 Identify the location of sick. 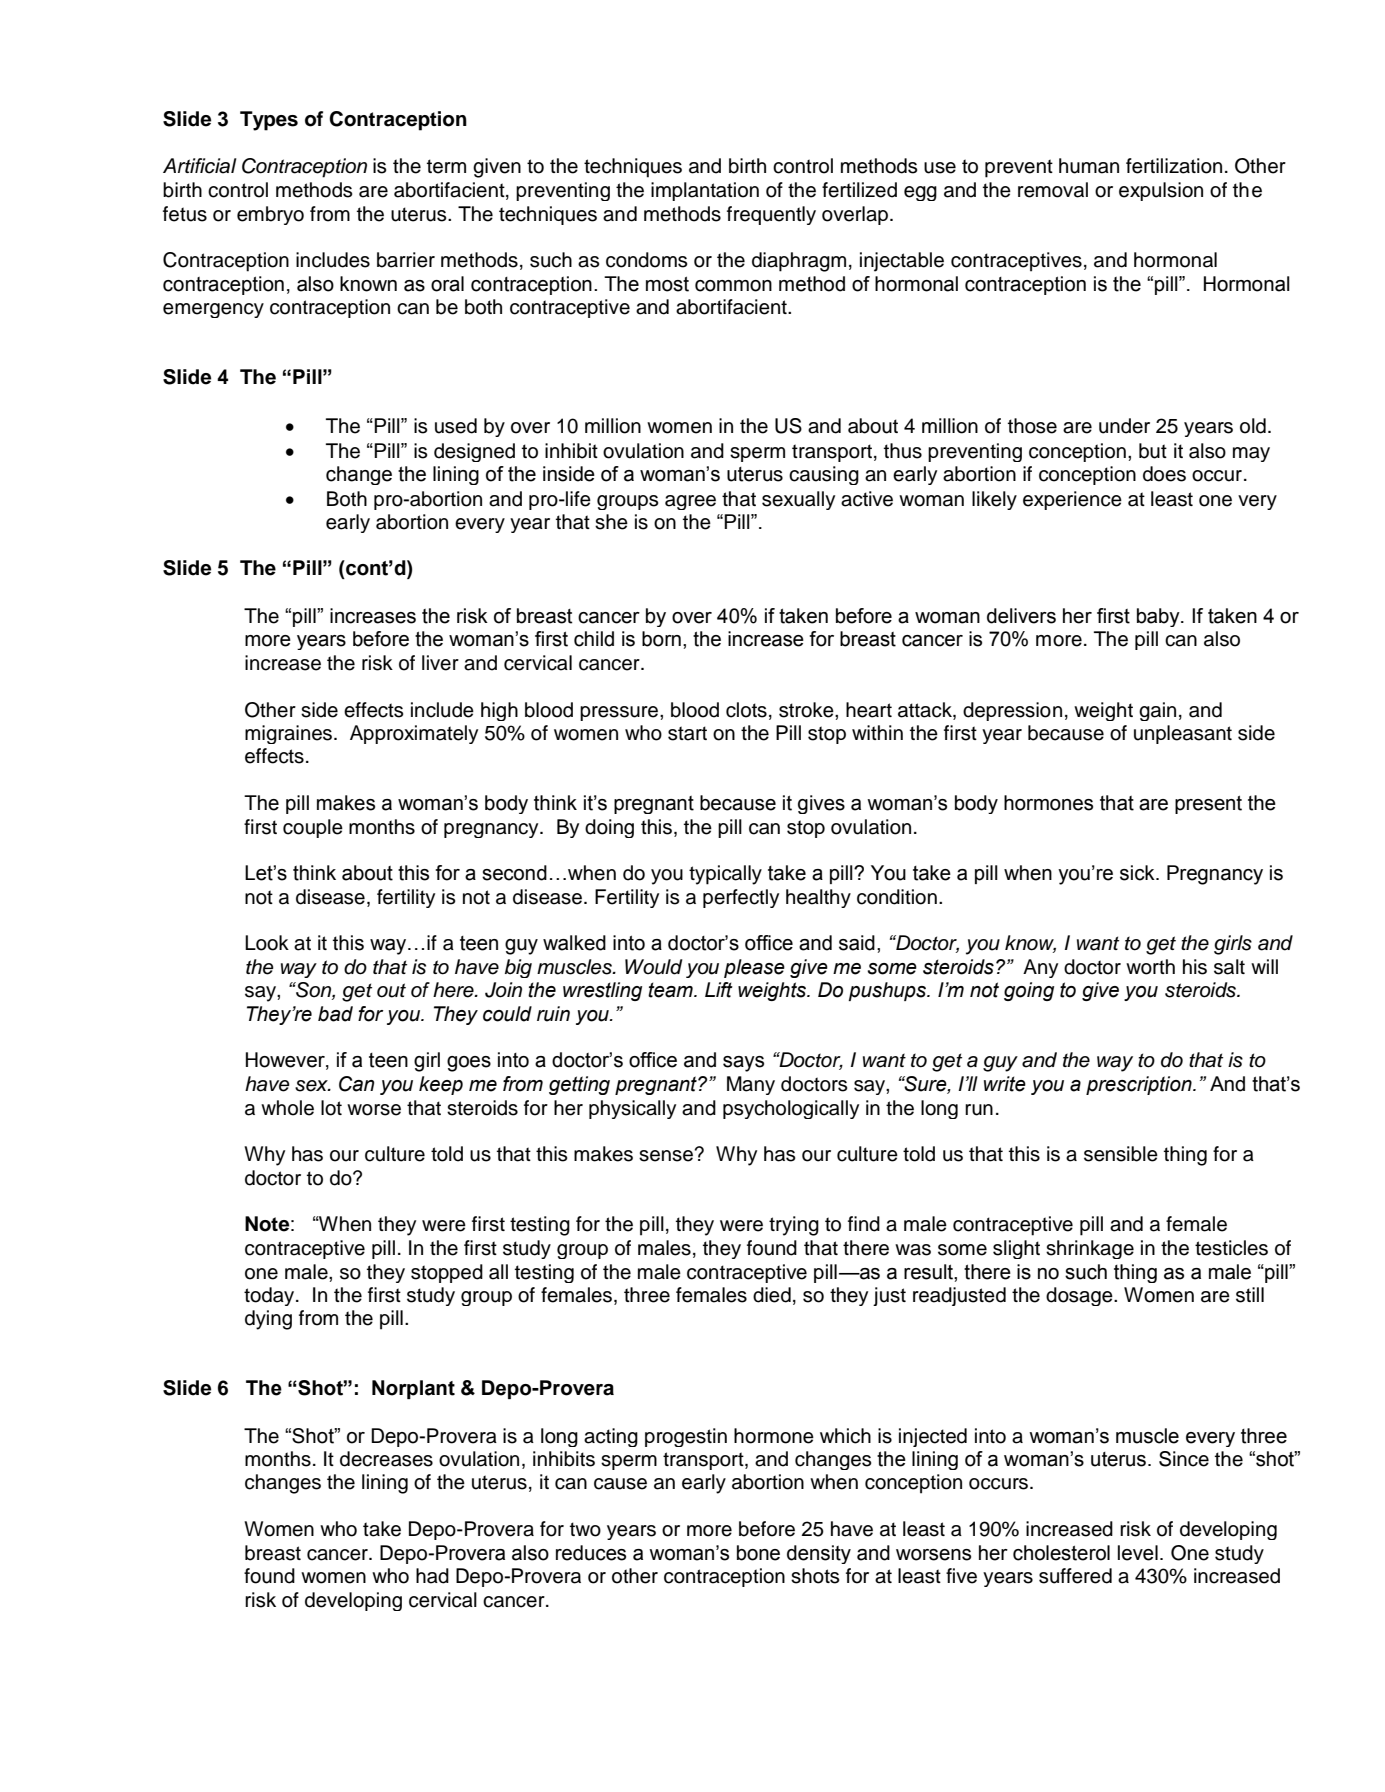
(1138, 873).
